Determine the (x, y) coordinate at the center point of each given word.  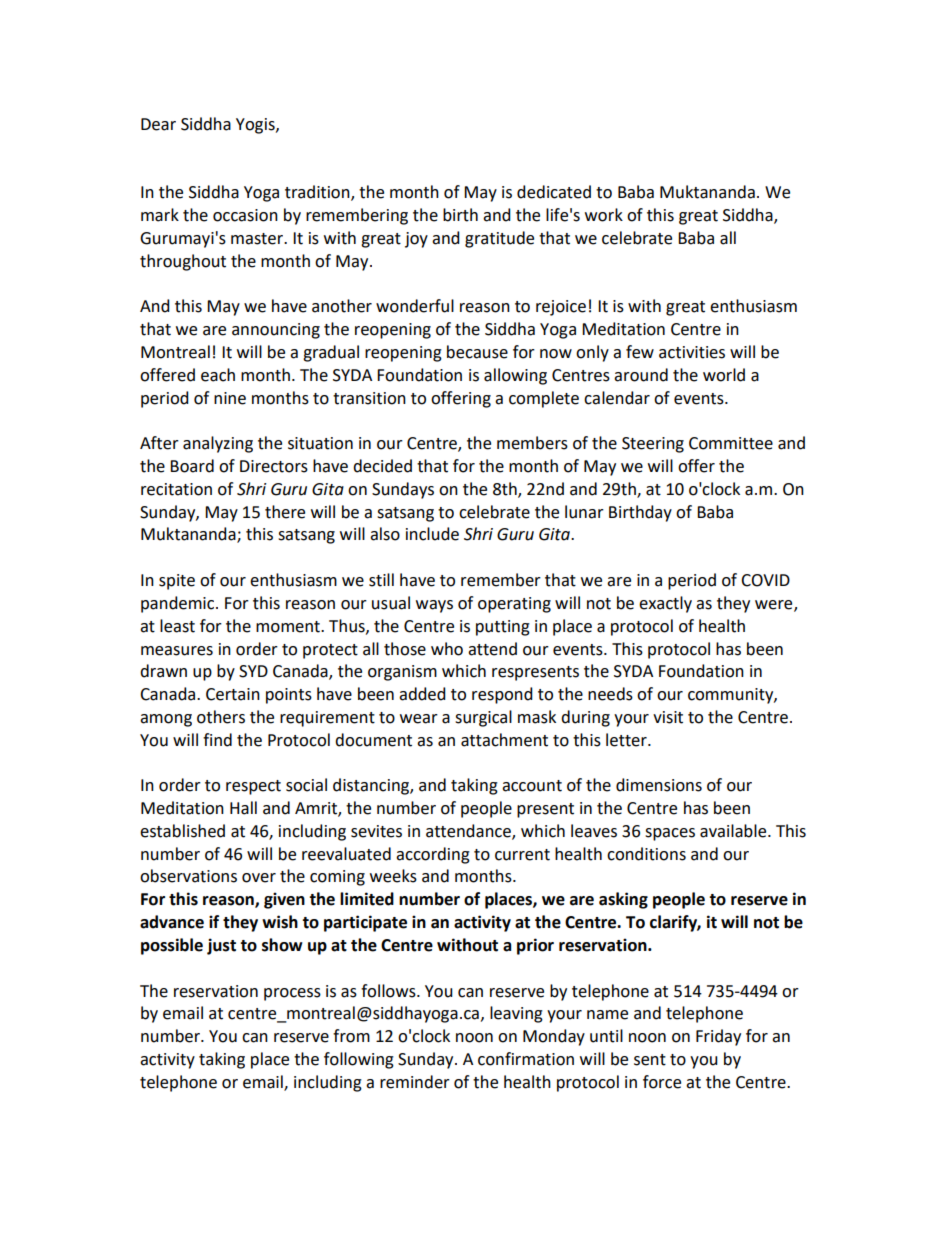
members (532, 443)
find (217, 740)
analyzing (218, 444)
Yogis (256, 126)
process (292, 994)
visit (668, 717)
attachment (504, 740)
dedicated (554, 192)
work (604, 215)
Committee (731, 443)
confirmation (526, 1059)
